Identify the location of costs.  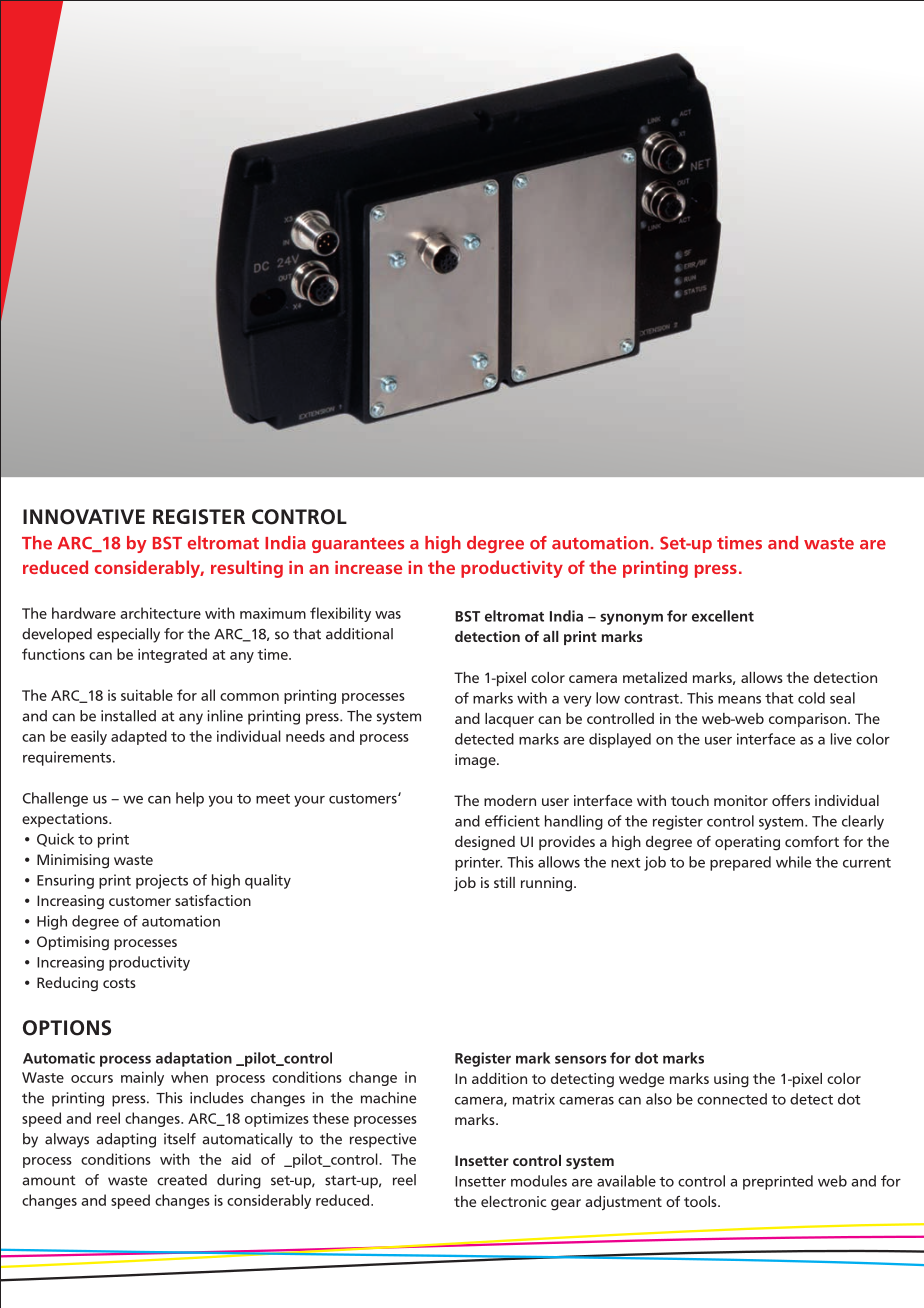
(119, 983).
